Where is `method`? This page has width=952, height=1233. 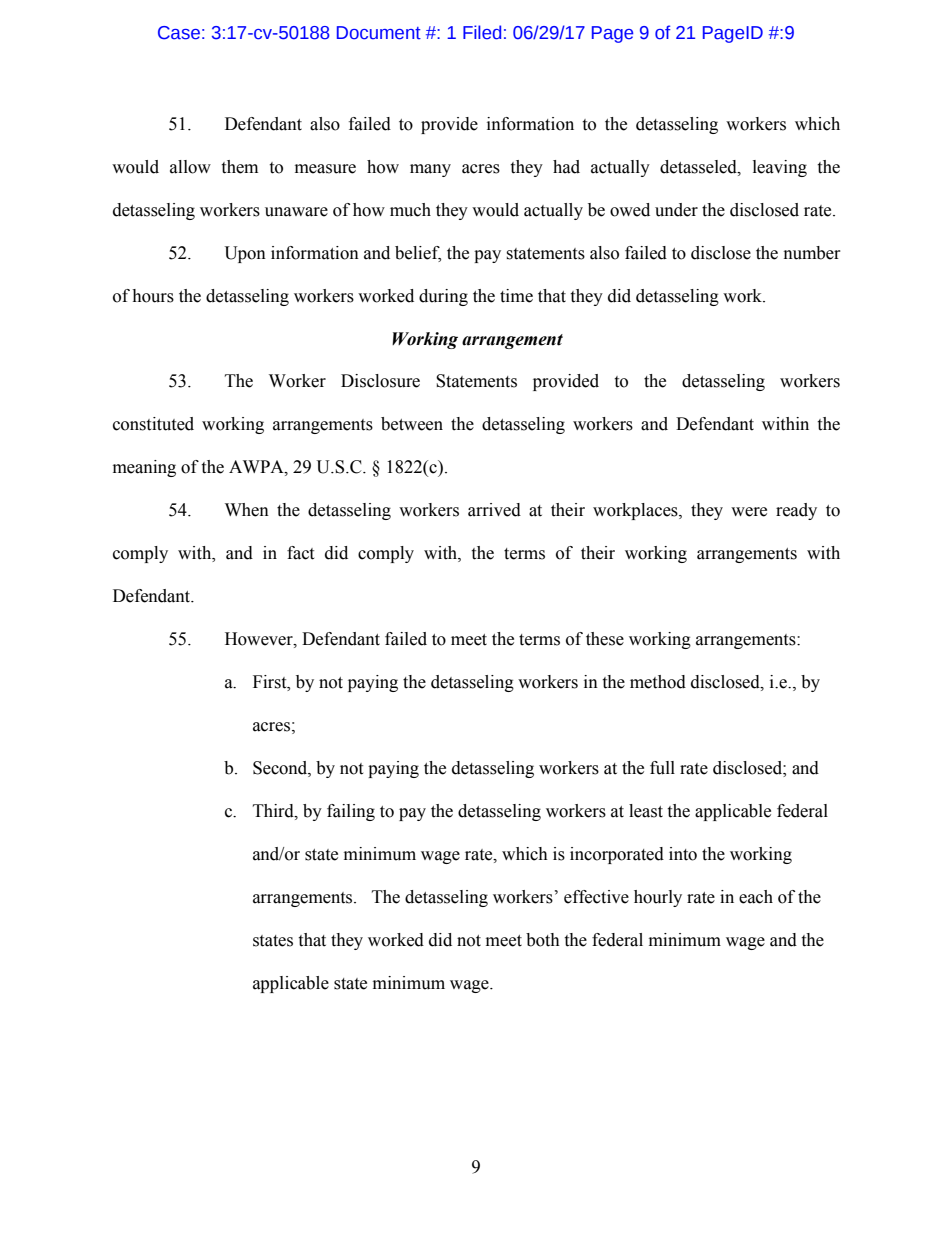
method is located at coordinates (658, 682).
